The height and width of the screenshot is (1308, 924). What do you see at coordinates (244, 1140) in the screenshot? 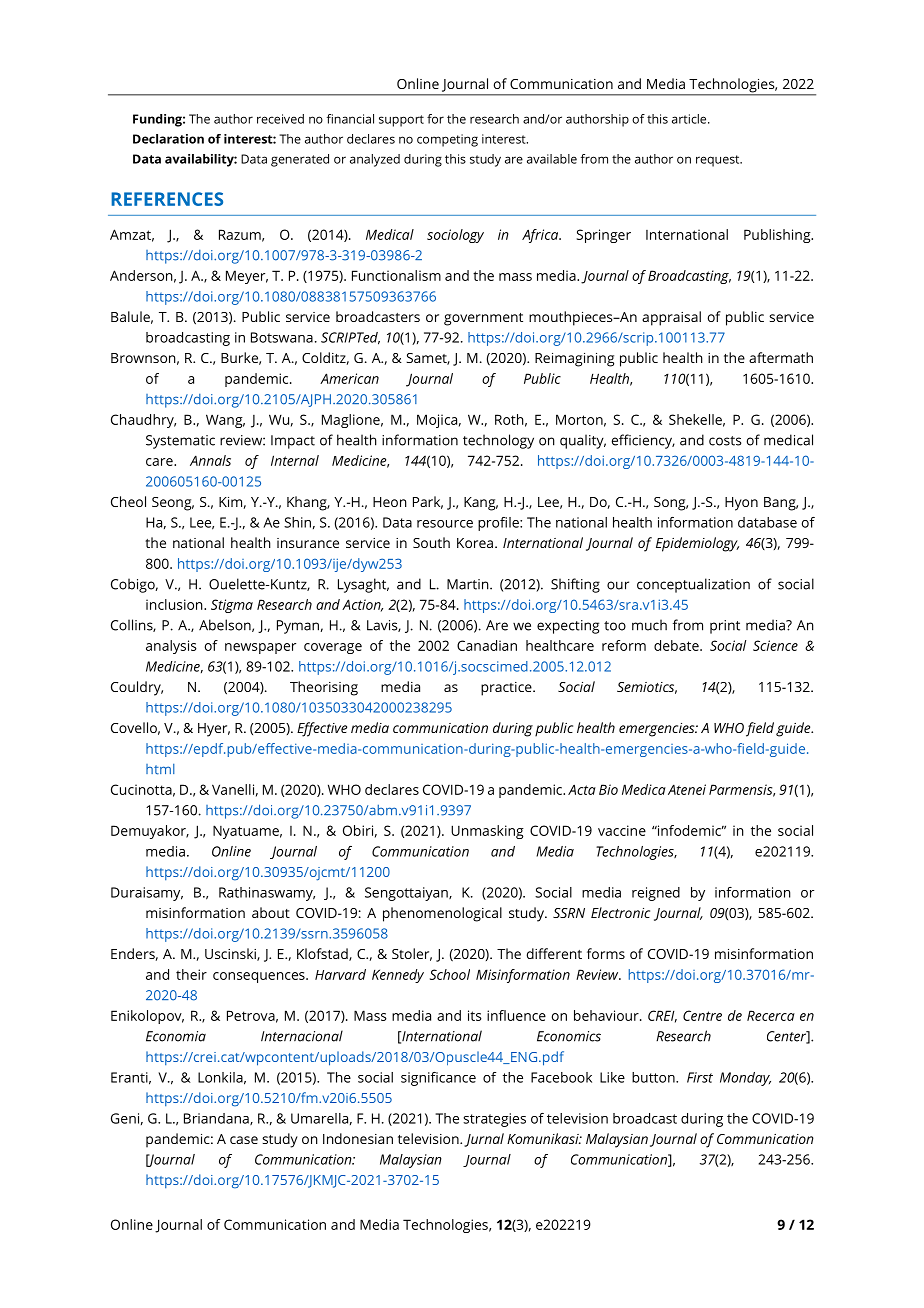
I see `case` at bounding box center [244, 1140].
